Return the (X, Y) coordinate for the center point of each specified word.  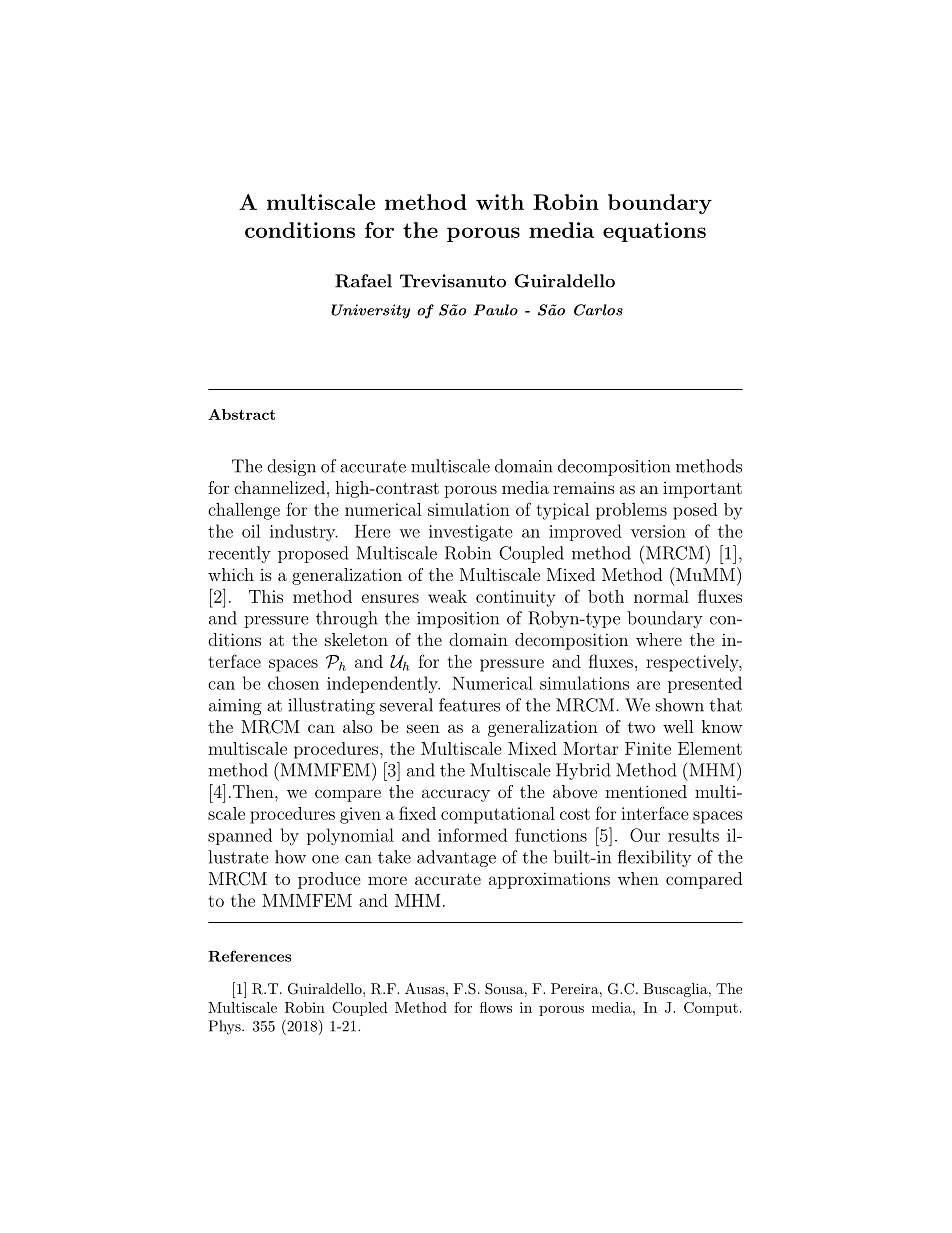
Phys (226, 1027)
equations (654, 232)
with (500, 202)
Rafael (363, 281)
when (638, 878)
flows (496, 1007)
